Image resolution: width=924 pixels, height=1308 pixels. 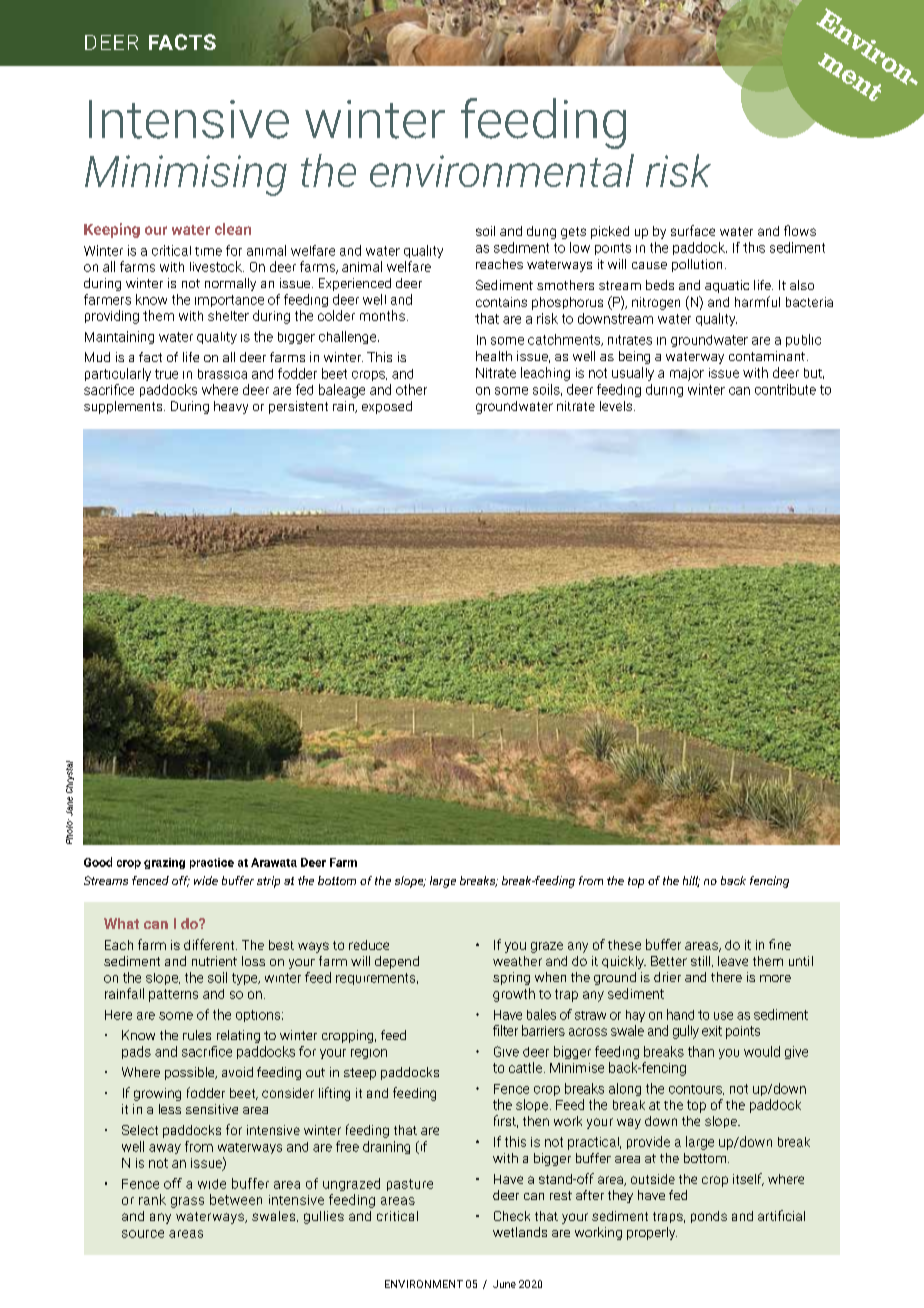 What do you see at coordinates (231, 407) in the image?
I see `heavy` at bounding box center [231, 407].
